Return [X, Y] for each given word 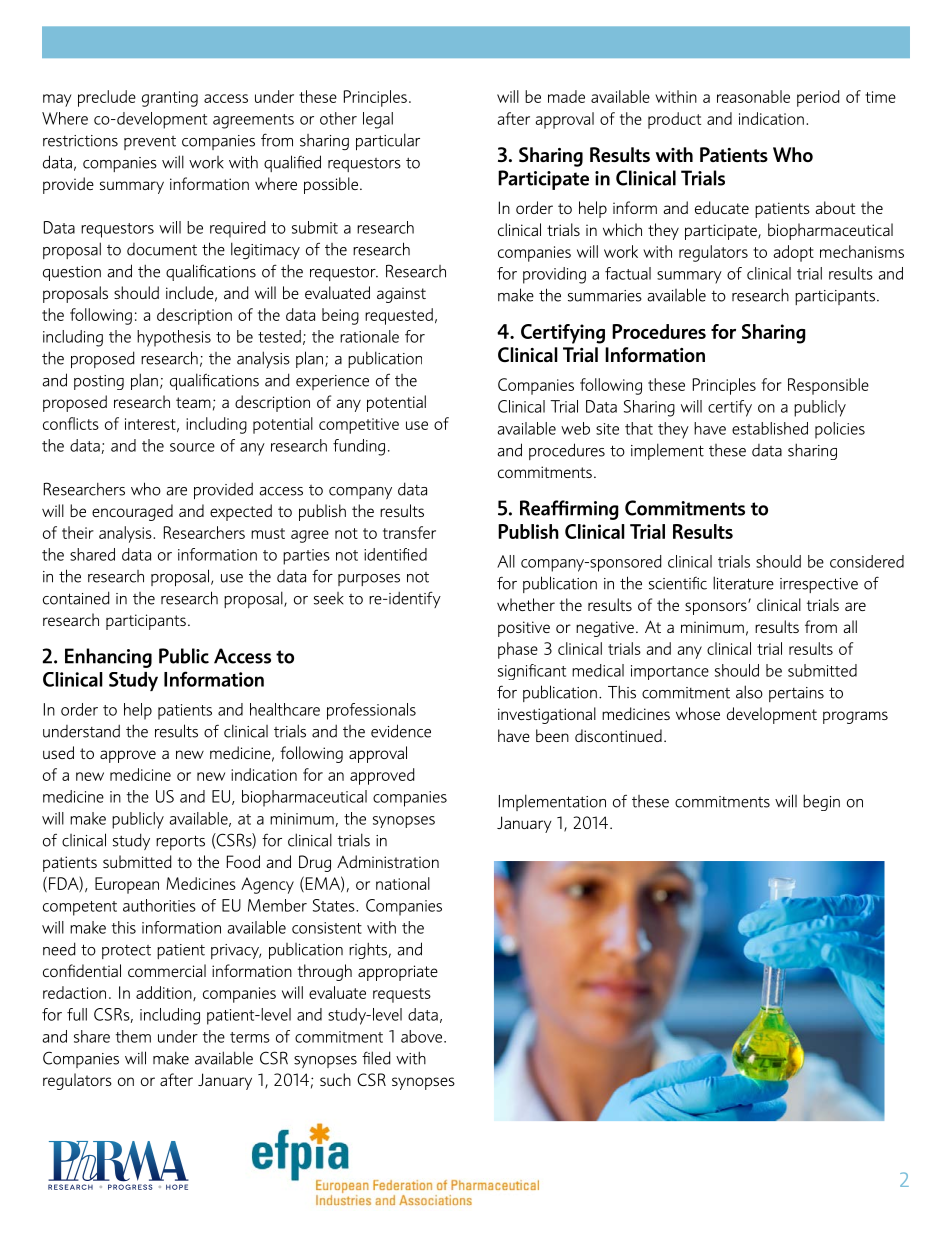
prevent [150, 143]
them [133, 1036]
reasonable [753, 96]
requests [402, 995]
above [423, 1036]
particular [388, 141]
